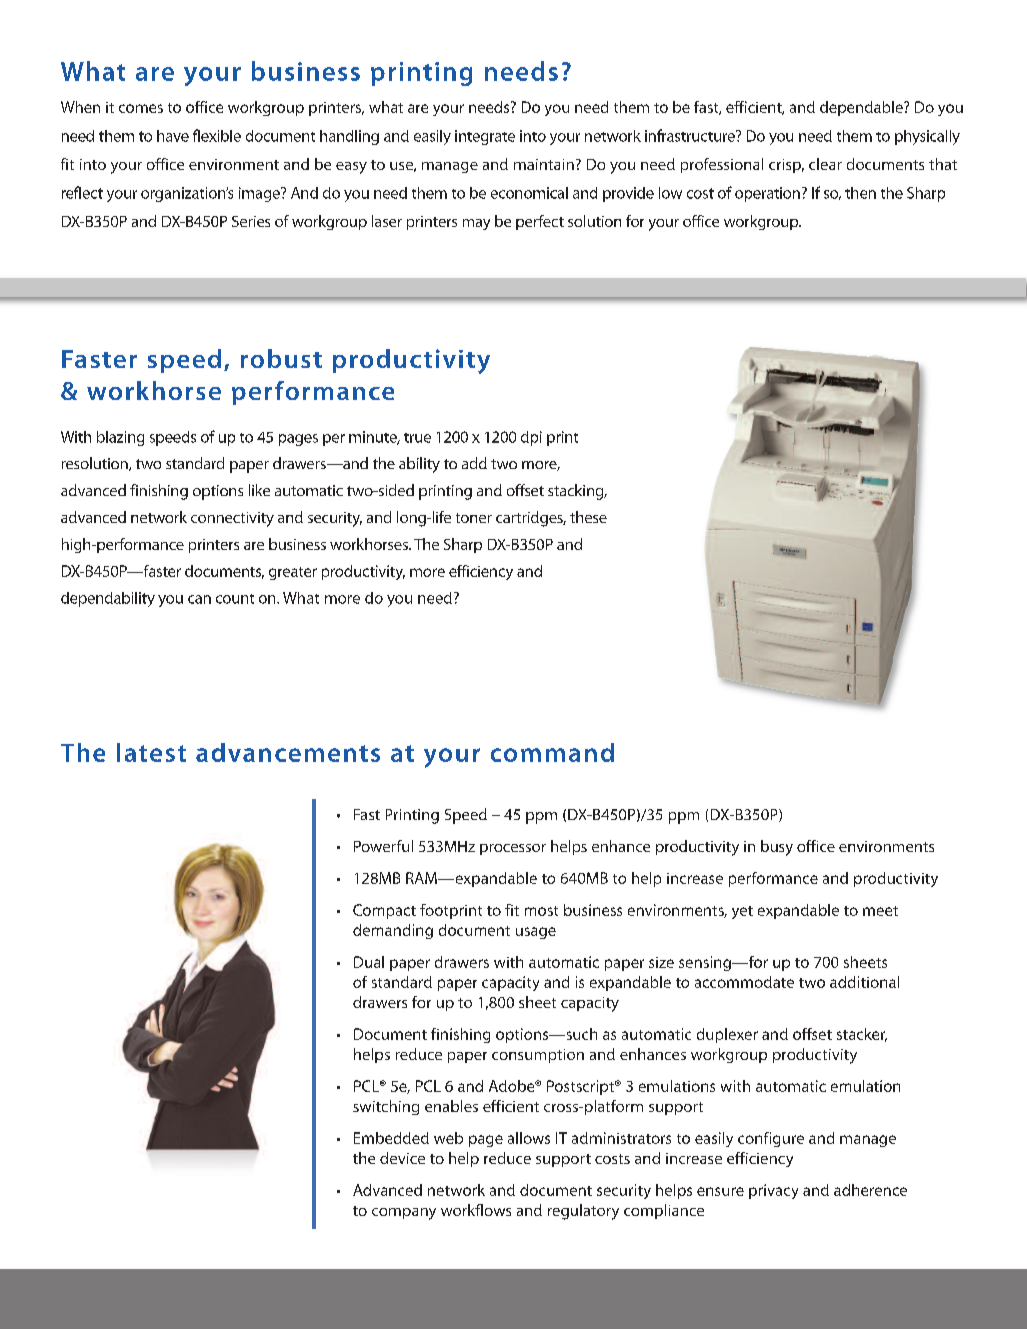  What do you see at coordinates (391, 1138) in the page?
I see `Embedded` at bounding box center [391, 1138].
